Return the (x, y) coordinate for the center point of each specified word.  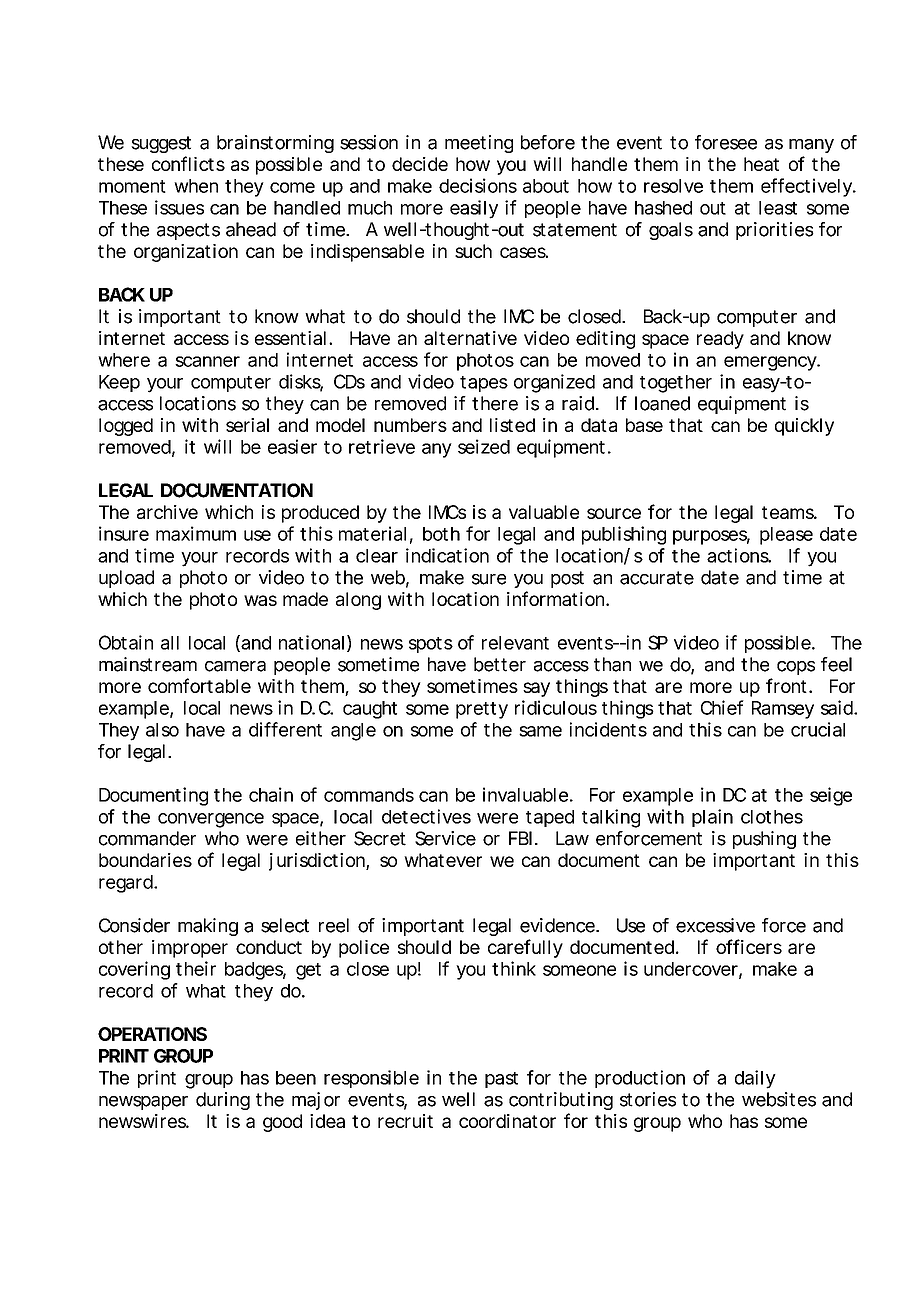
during (223, 1101)
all (170, 643)
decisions (478, 185)
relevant (515, 643)
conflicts (188, 163)
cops (796, 668)
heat (761, 164)
